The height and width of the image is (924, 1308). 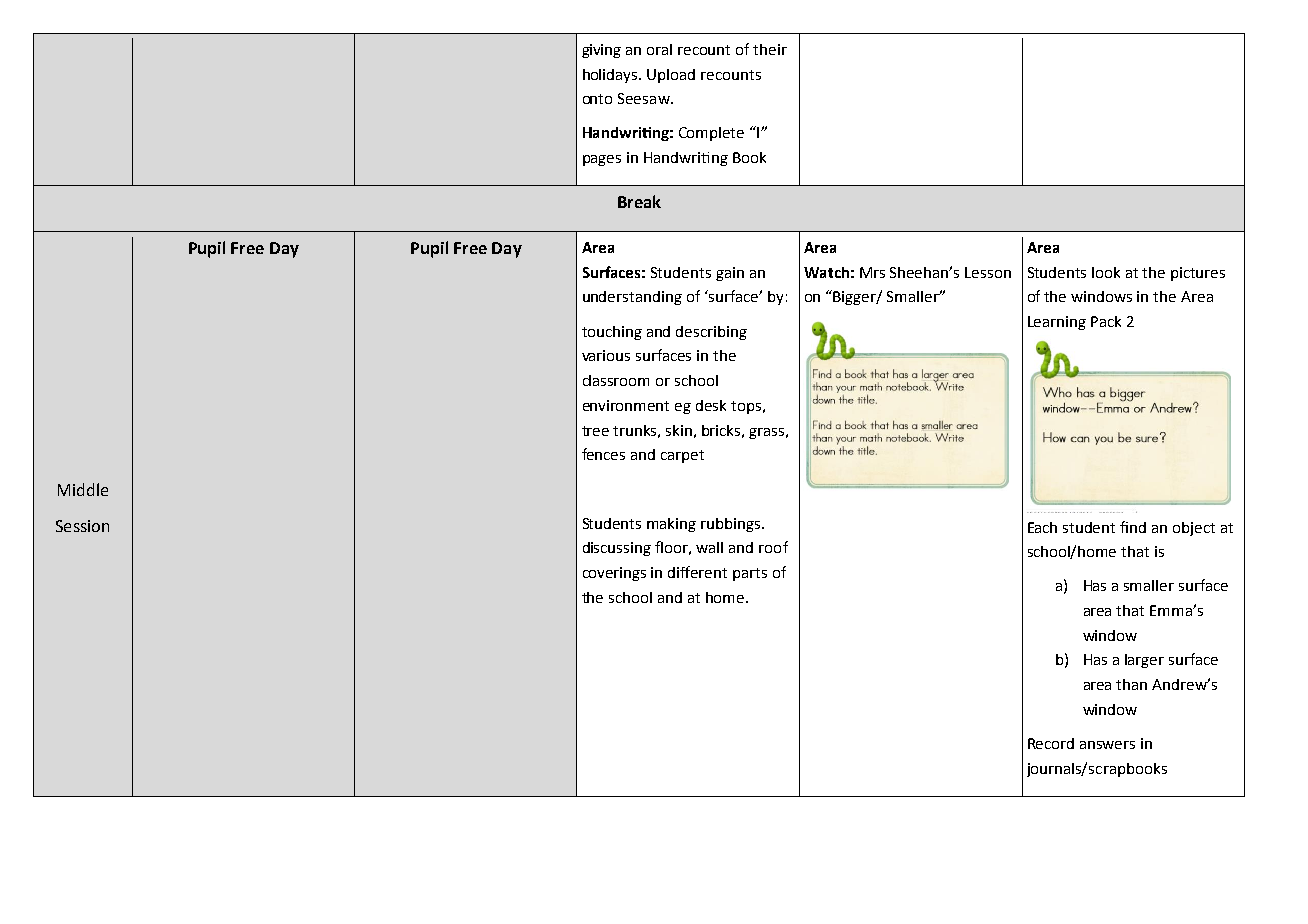 What do you see at coordinates (770, 49) in the image?
I see `their` at bounding box center [770, 49].
